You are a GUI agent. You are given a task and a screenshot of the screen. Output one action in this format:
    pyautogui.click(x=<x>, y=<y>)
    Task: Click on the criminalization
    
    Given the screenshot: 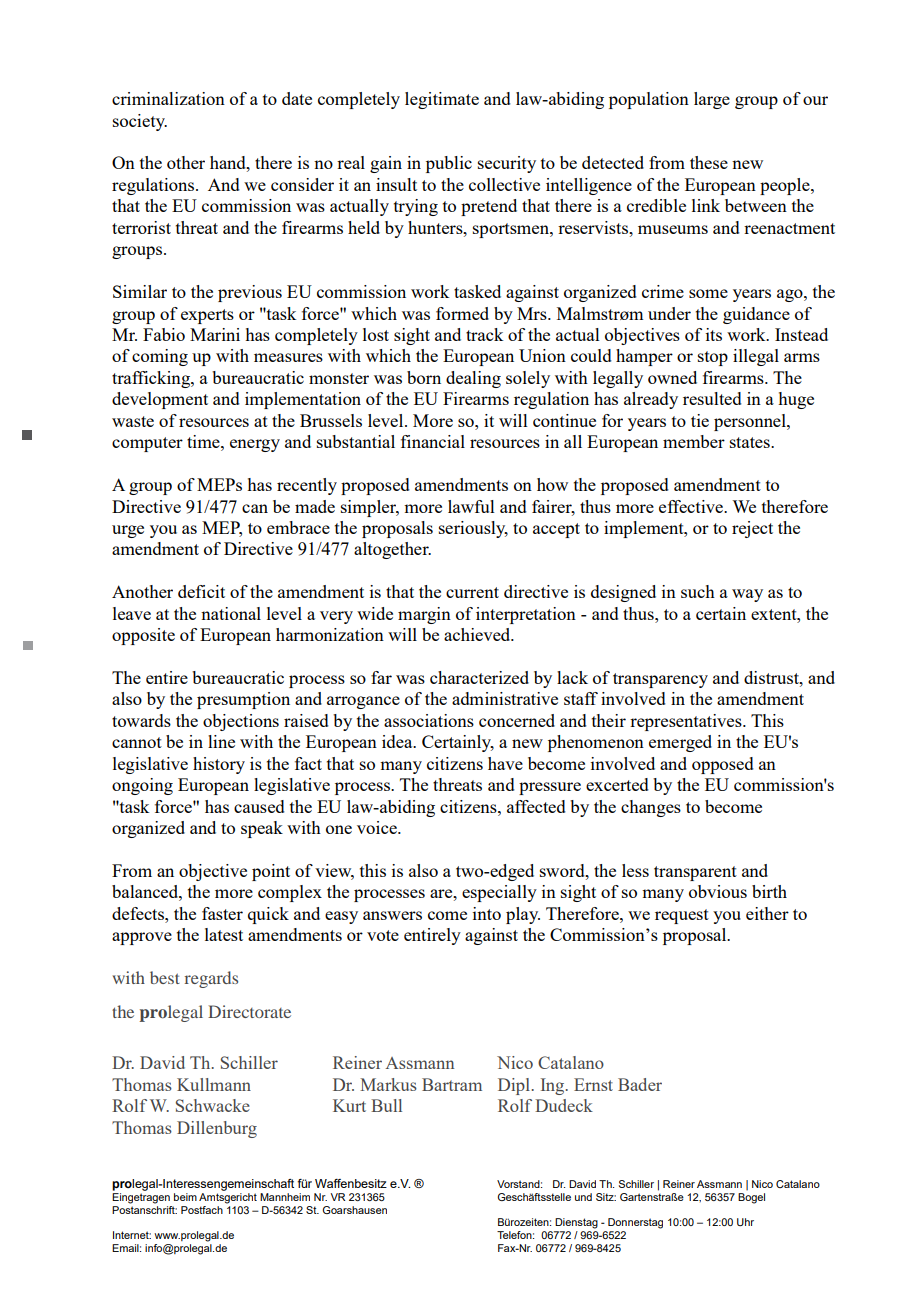 What is the action you would take?
    pyautogui.click(x=168, y=98)
